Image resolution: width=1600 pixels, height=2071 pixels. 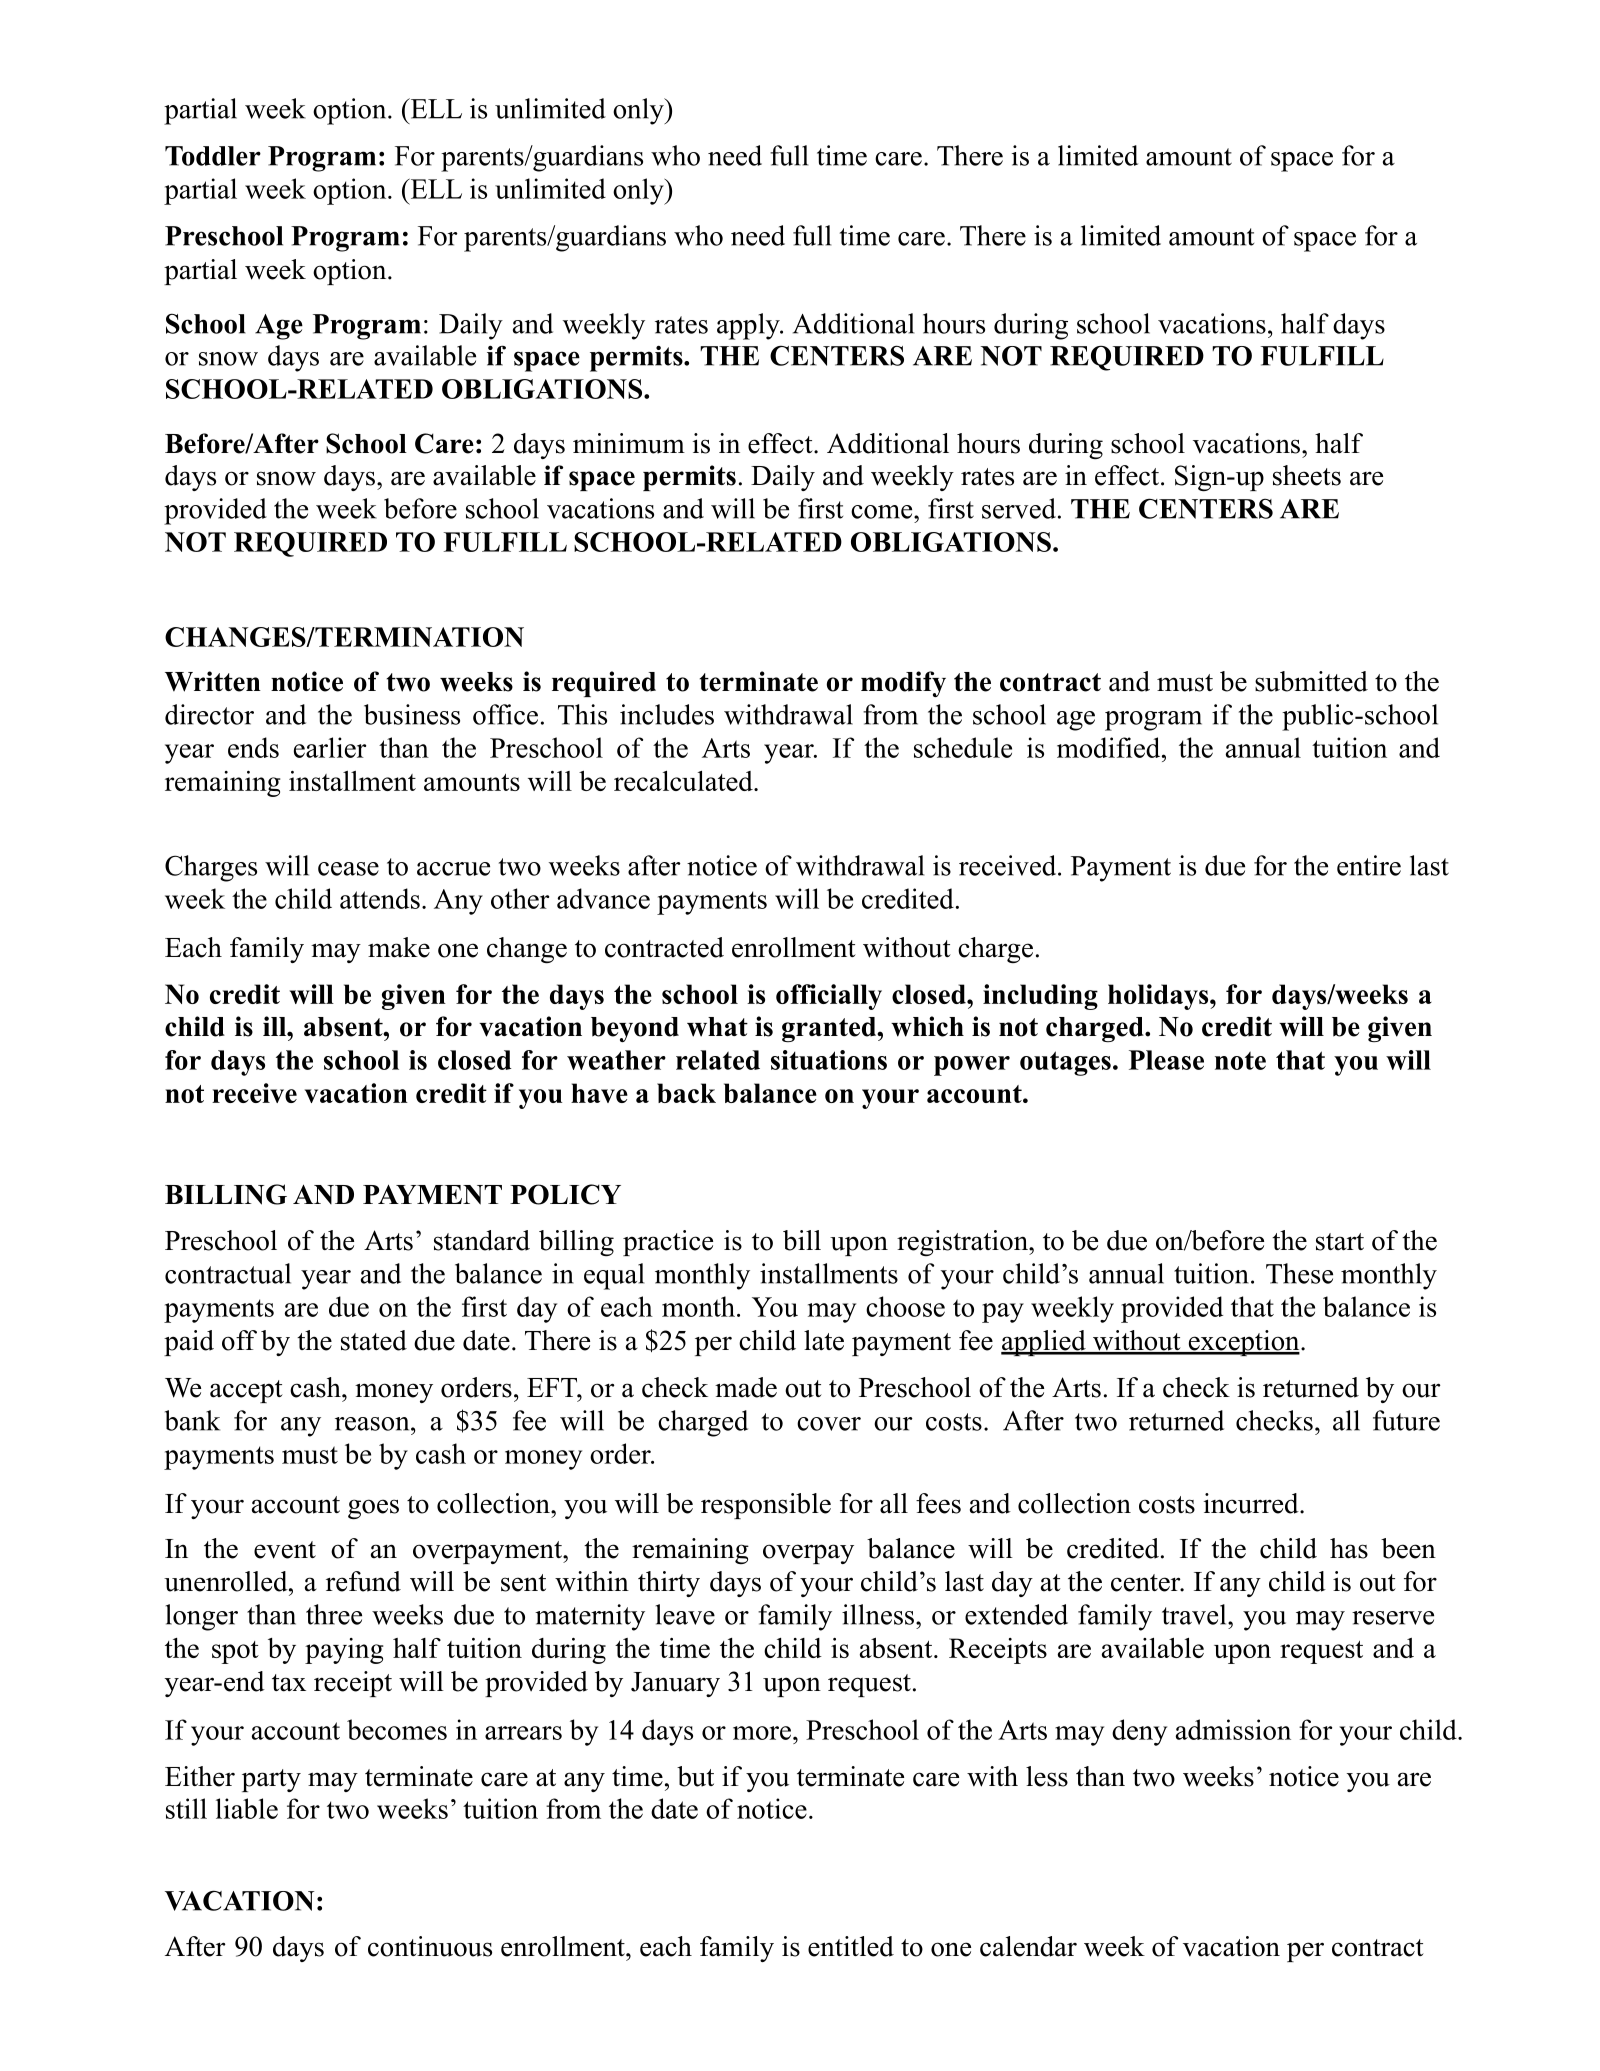 I want to click on situations, so click(x=829, y=1060).
